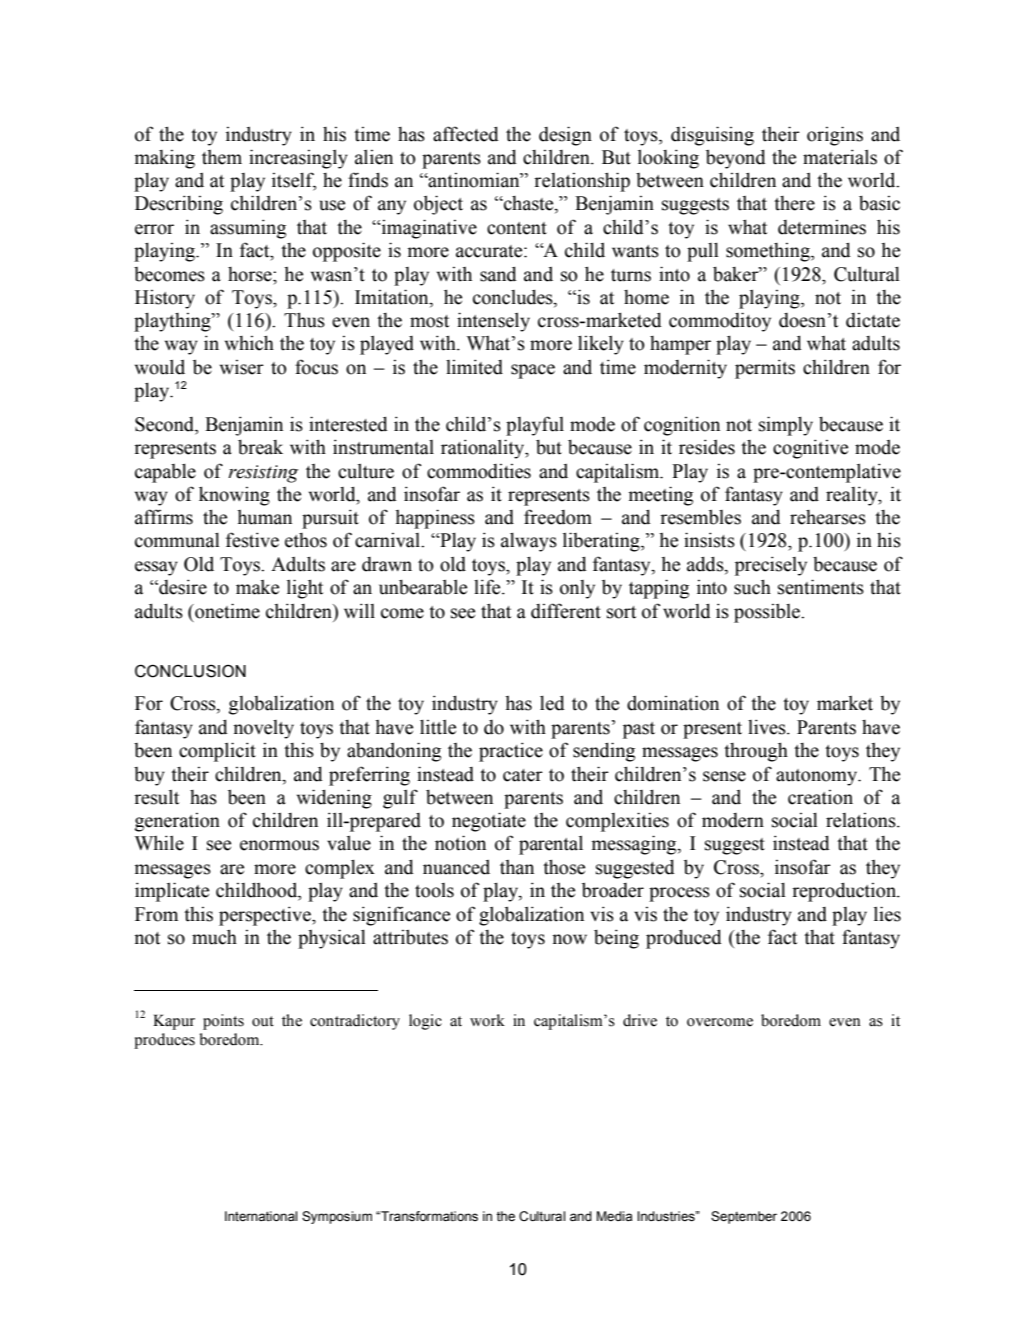  Describe the element at coordinates (260, 447) in the screenshot. I see `break` at that location.
